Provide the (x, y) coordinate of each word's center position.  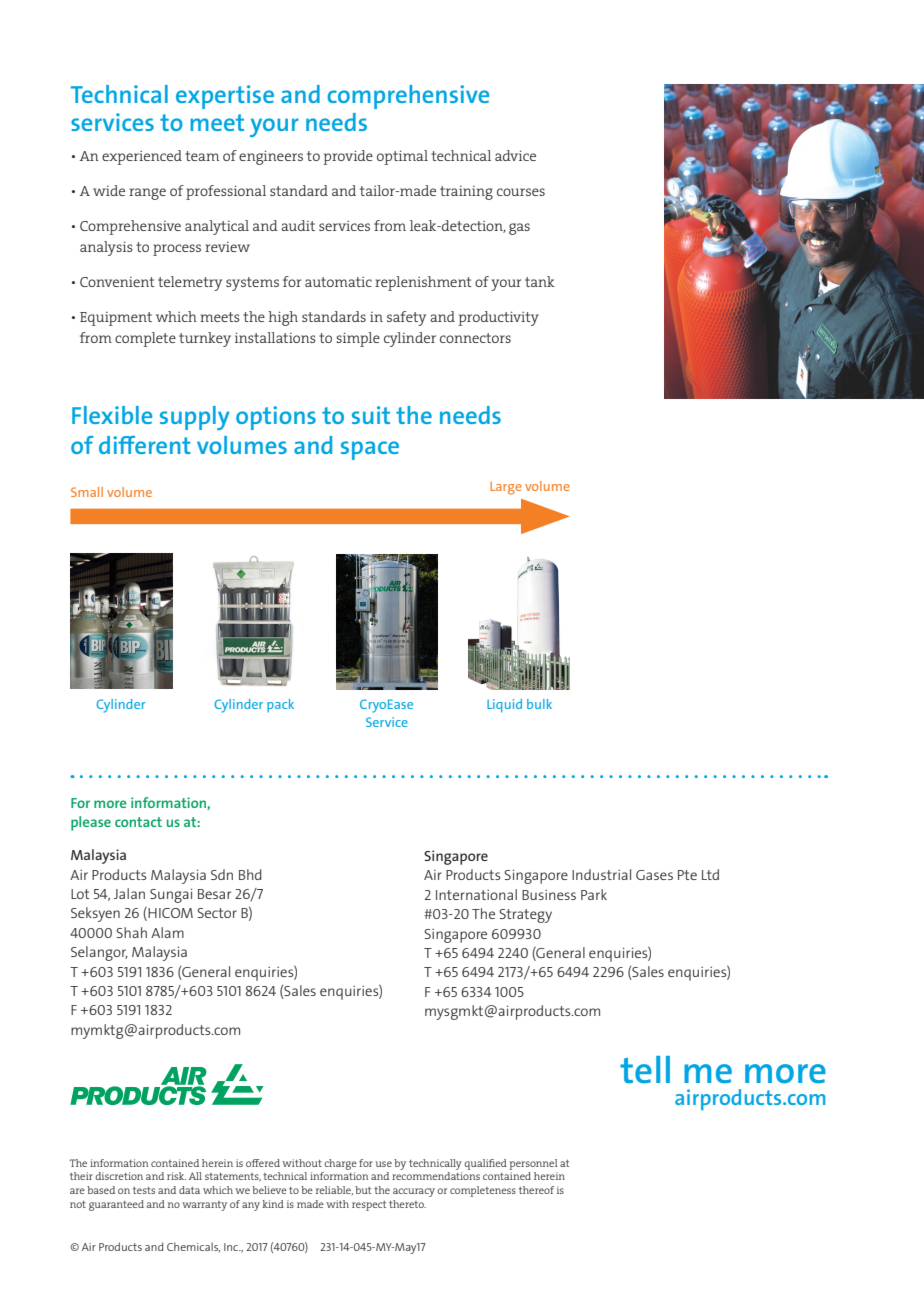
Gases (654, 875)
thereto (407, 1204)
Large (506, 488)
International (476, 894)
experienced (142, 157)
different (145, 445)
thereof (536, 1190)
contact (138, 822)
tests (144, 1190)
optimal (402, 157)
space (370, 450)
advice (515, 155)
